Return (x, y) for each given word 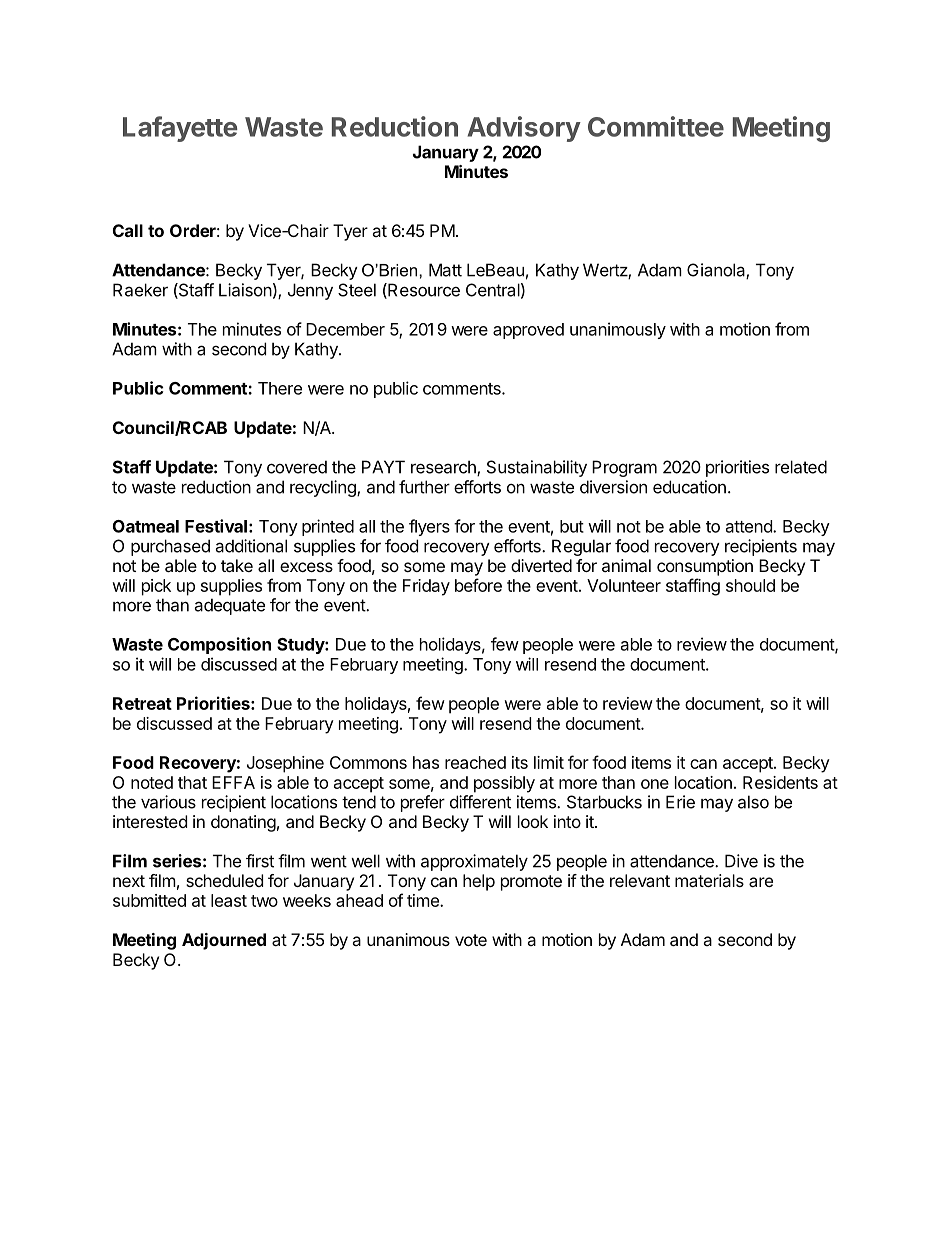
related (801, 467)
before (478, 585)
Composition (219, 645)
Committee (656, 126)
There (280, 388)
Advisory (524, 129)
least (229, 900)
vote (471, 940)
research (444, 468)
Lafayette (180, 129)
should (750, 585)
